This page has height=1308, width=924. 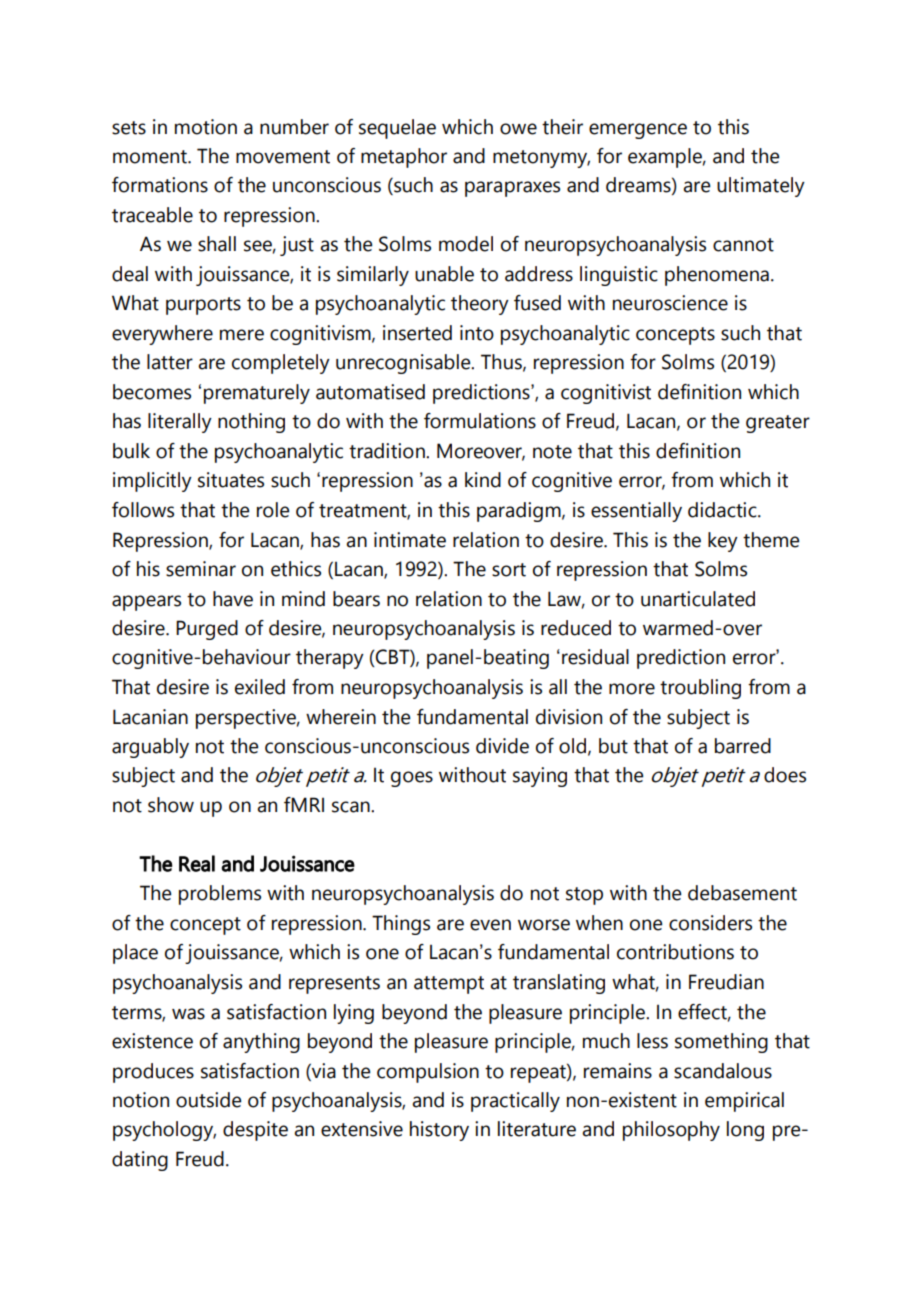 I want to click on even, so click(x=490, y=925).
